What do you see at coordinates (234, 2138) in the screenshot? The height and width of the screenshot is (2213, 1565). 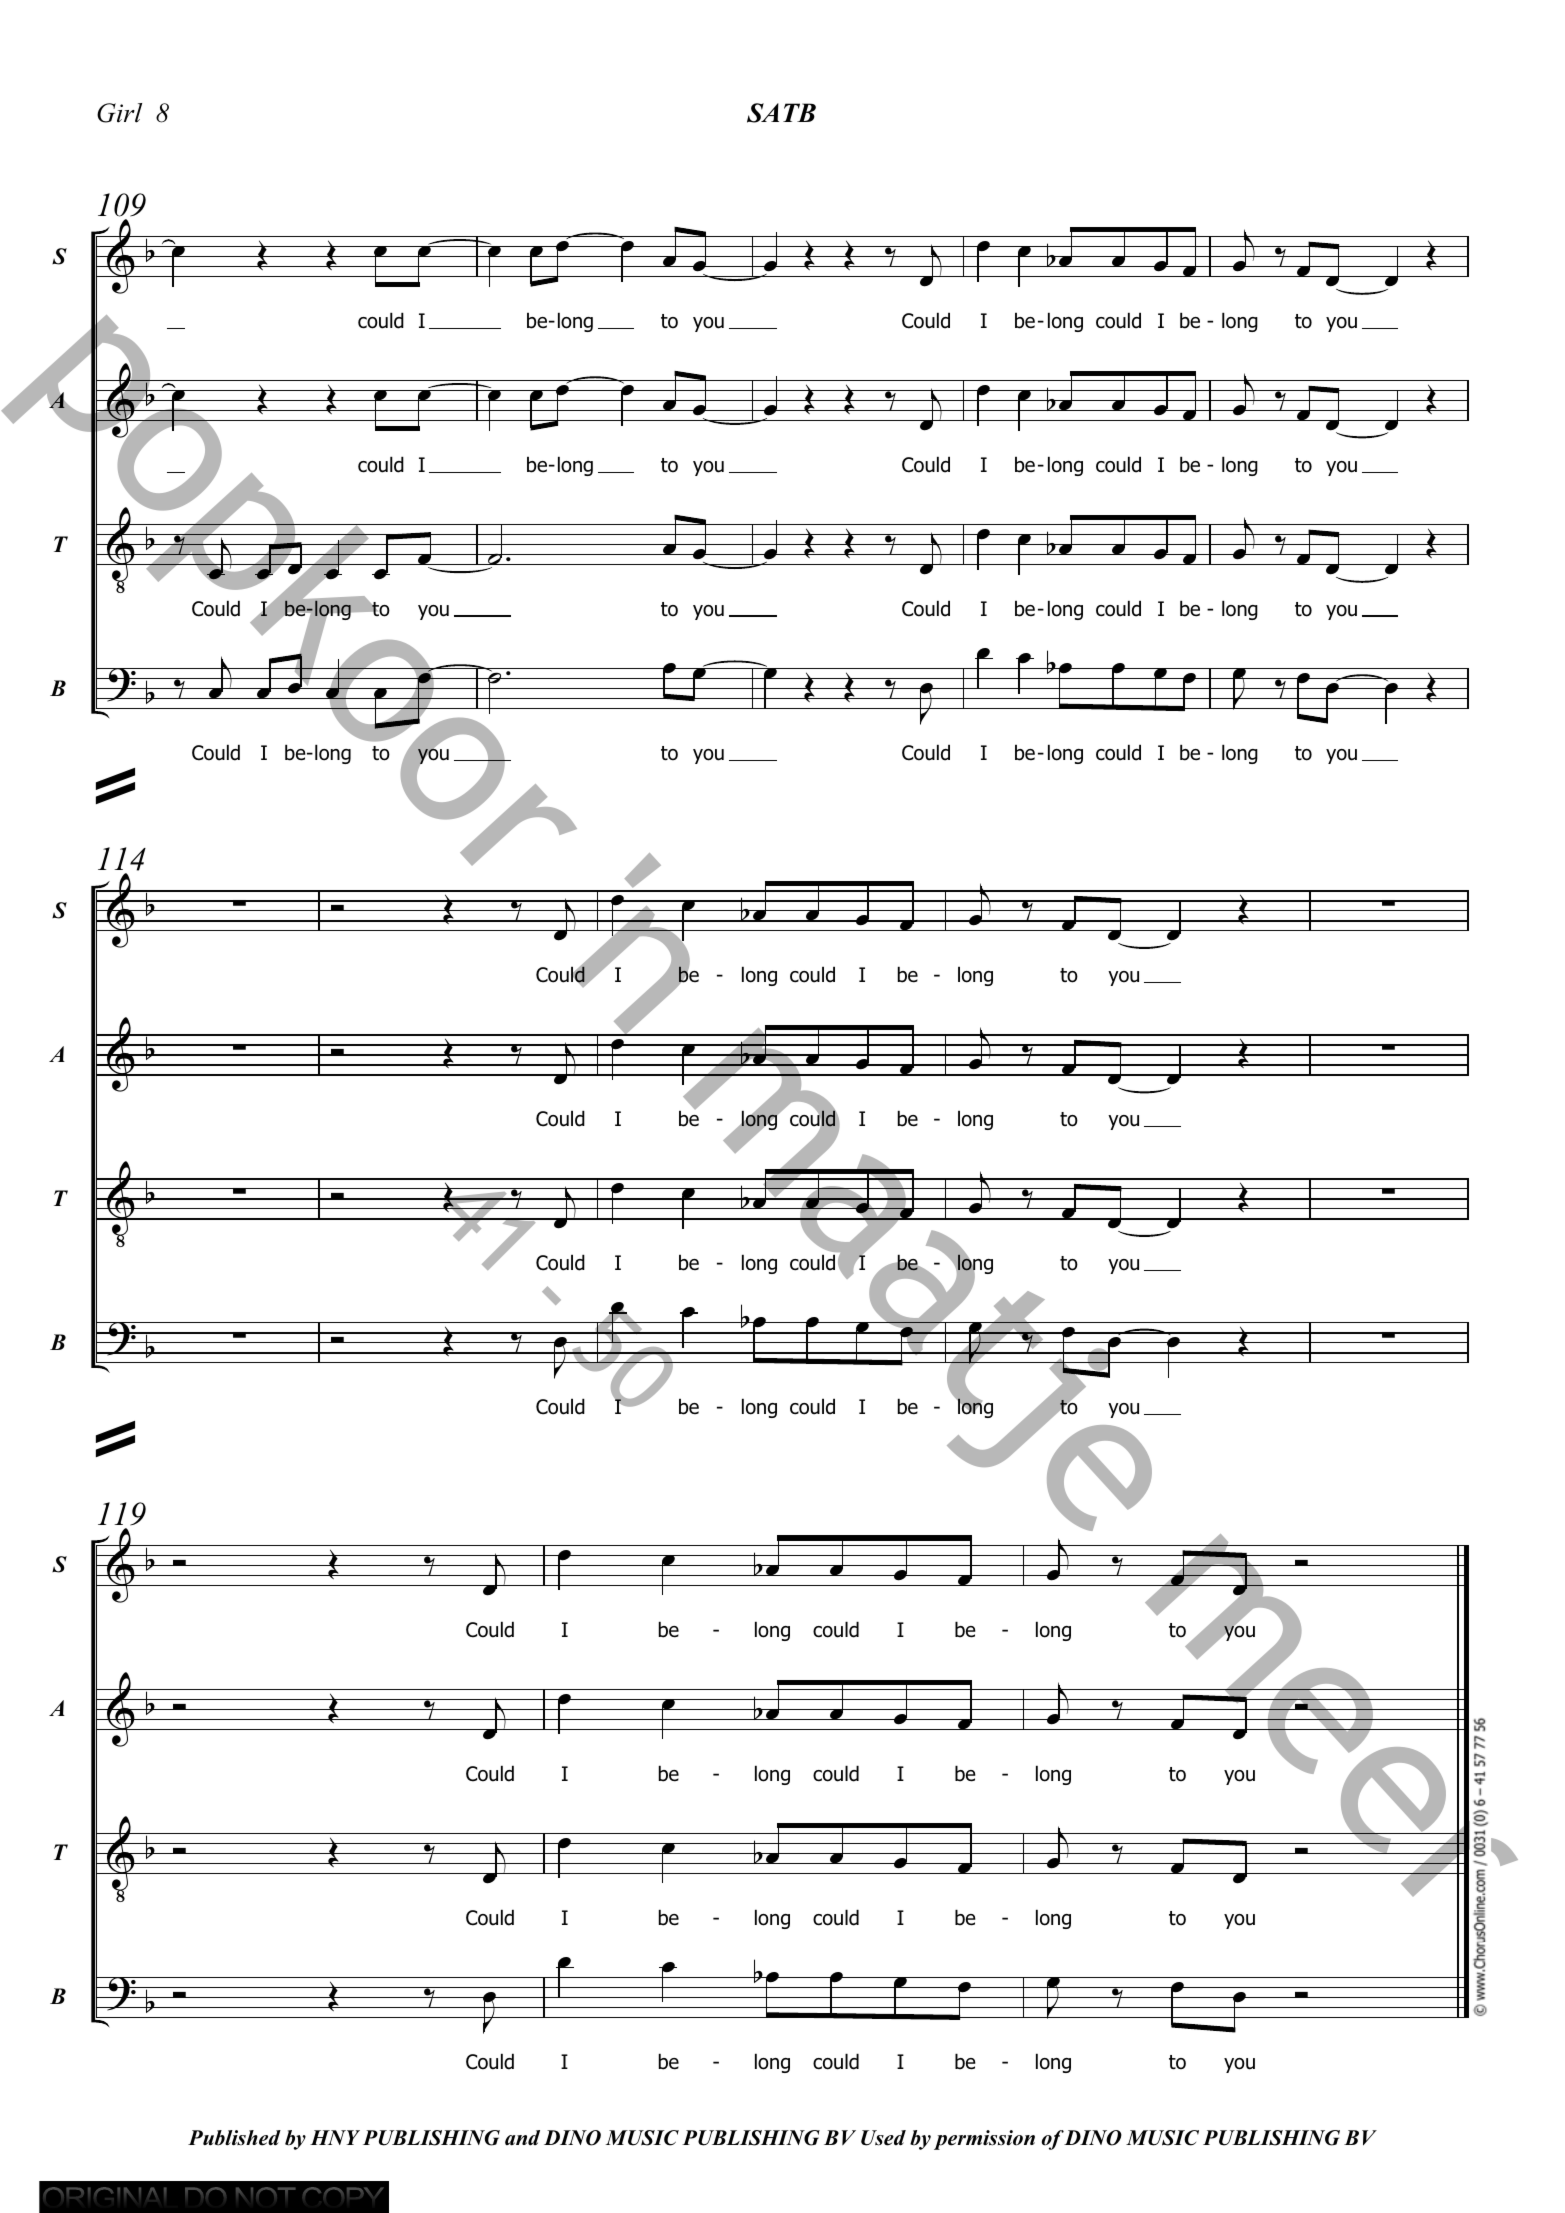 I see `Published` at bounding box center [234, 2138].
